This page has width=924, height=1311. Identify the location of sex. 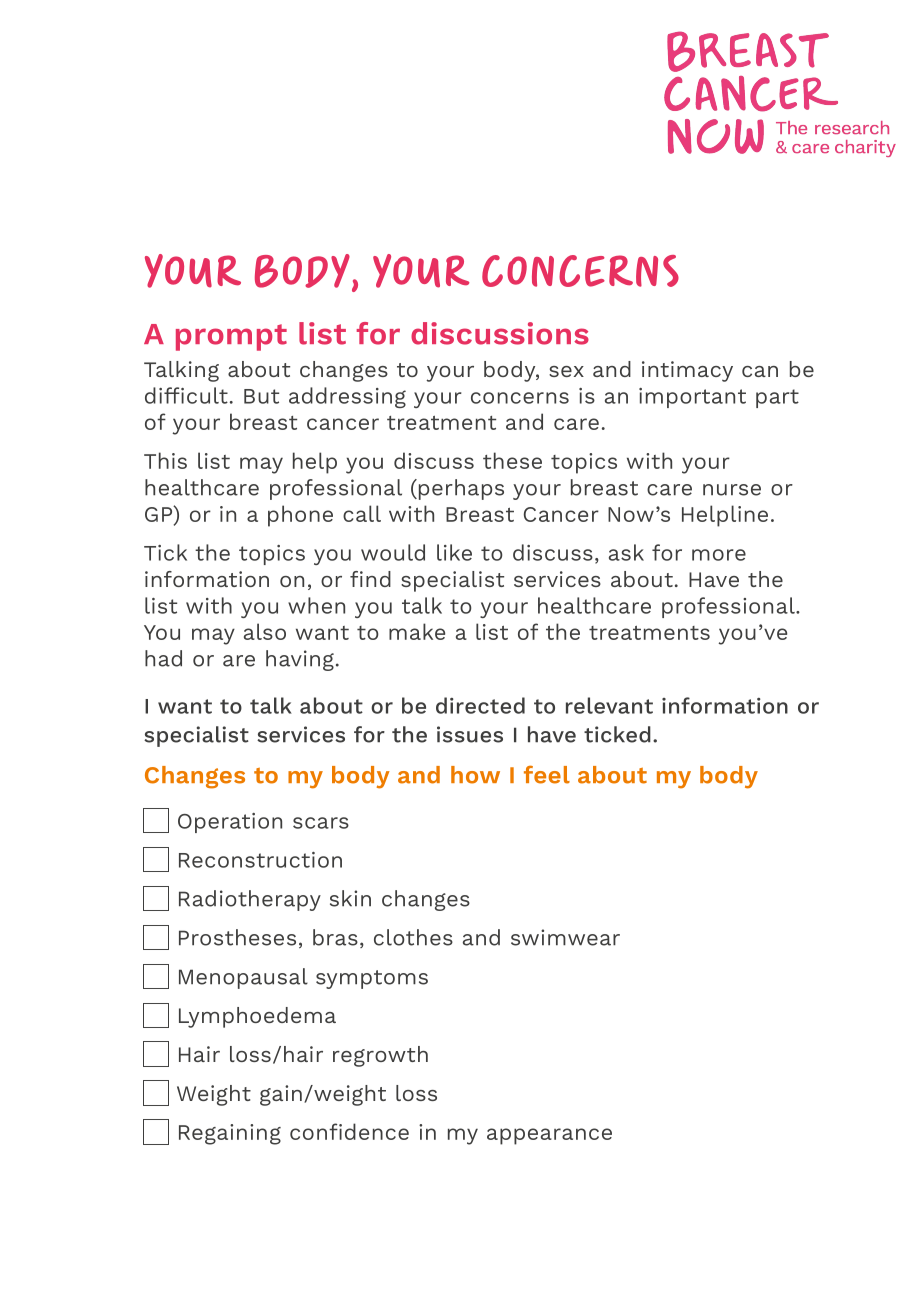
(566, 371).
